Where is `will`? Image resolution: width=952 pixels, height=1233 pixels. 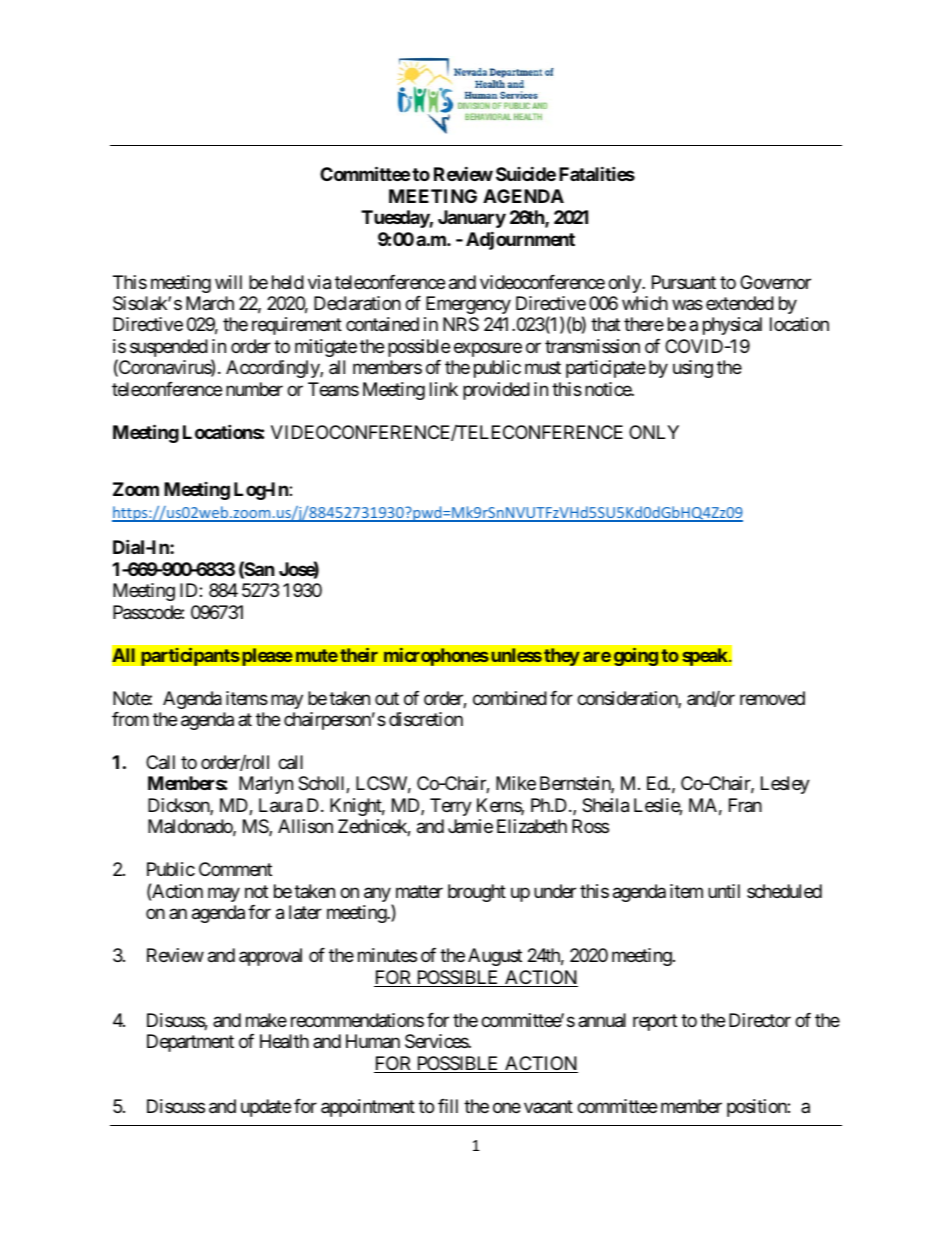
will is located at coordinates (228, 282).
